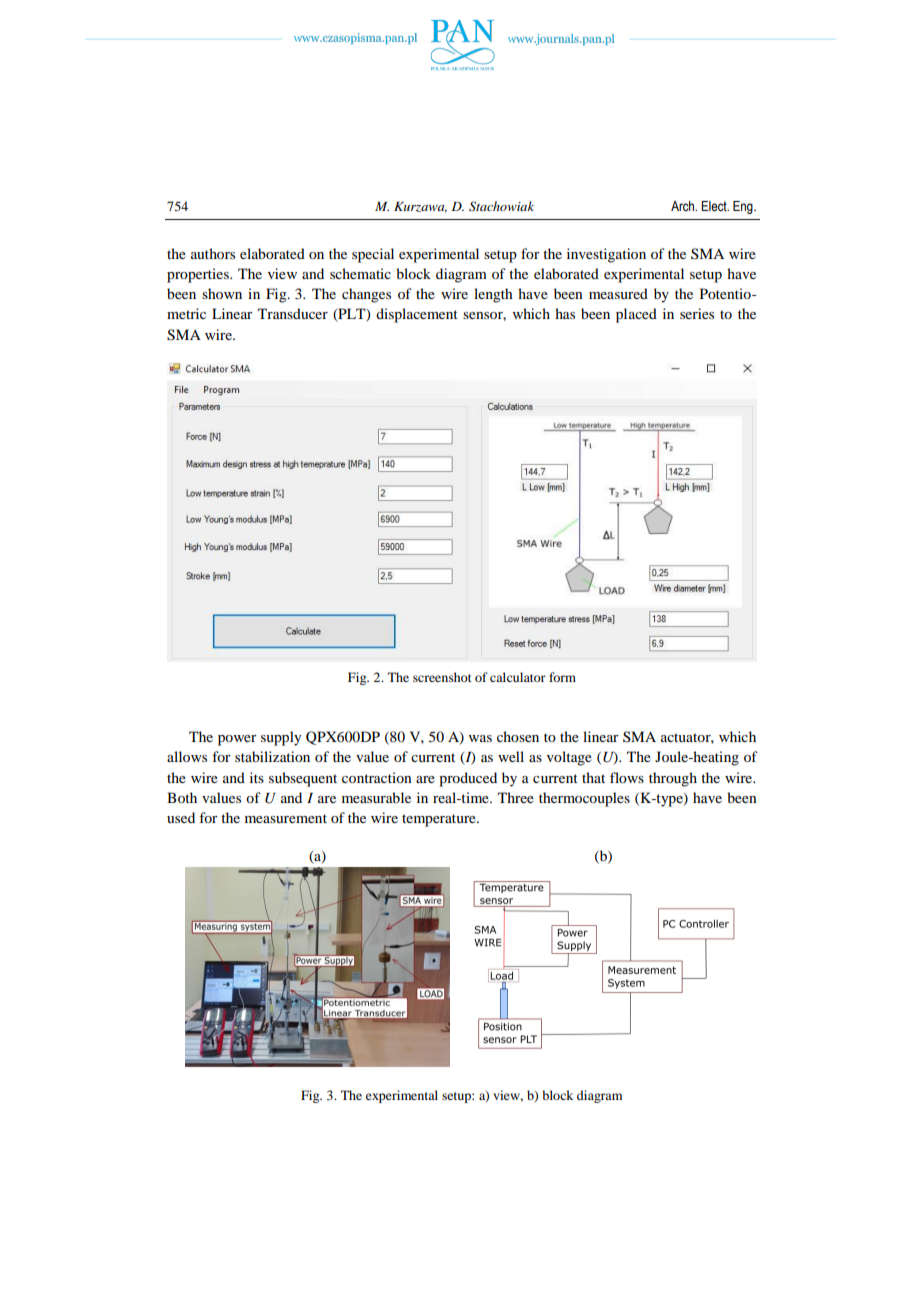  What do you see at coordinates (293, 313) in the document?
I see `Transducer` at bounding box center [293, 313].
